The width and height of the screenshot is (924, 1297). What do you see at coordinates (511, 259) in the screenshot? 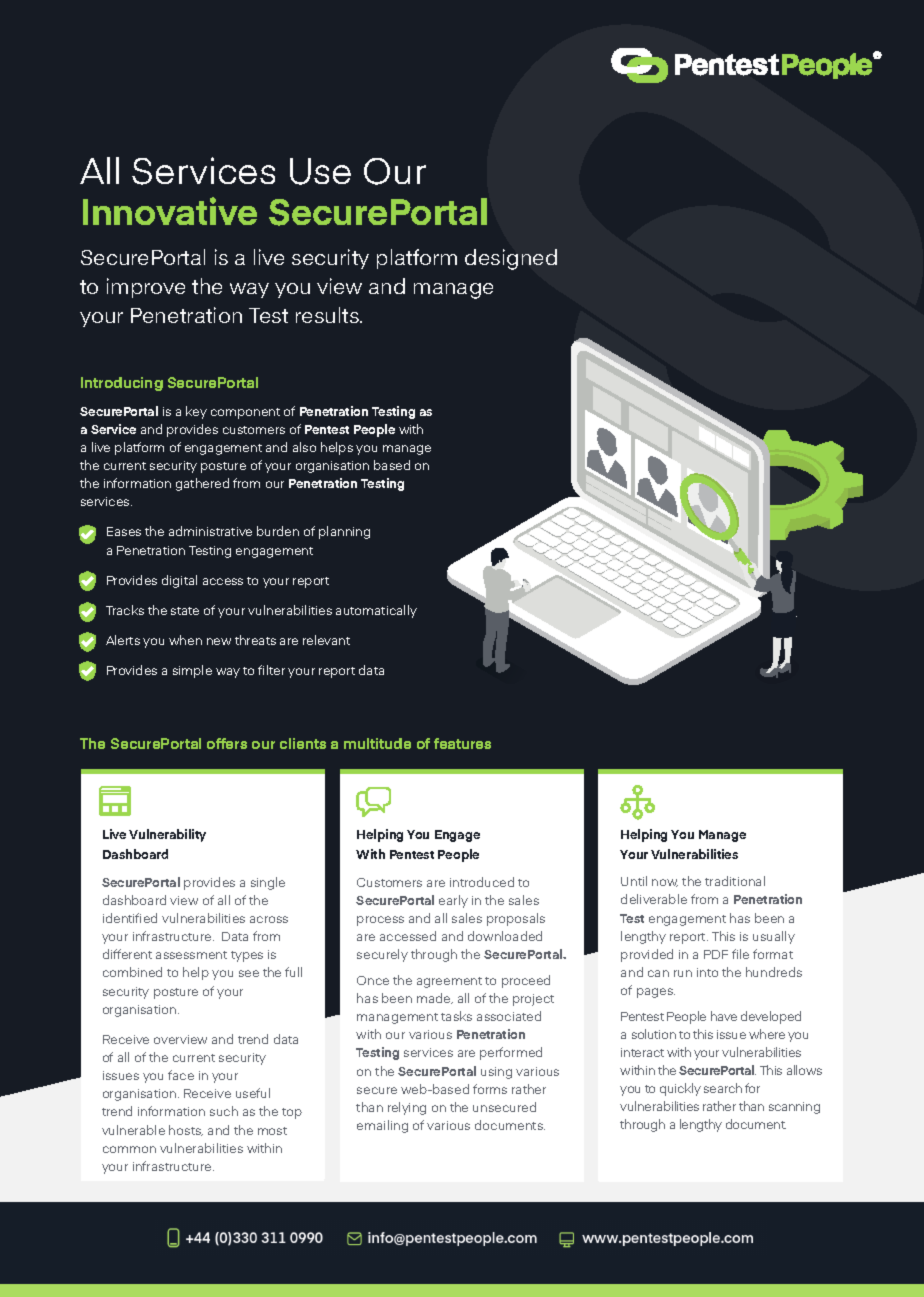
I see `designed` at bounding box center [511, 259].
